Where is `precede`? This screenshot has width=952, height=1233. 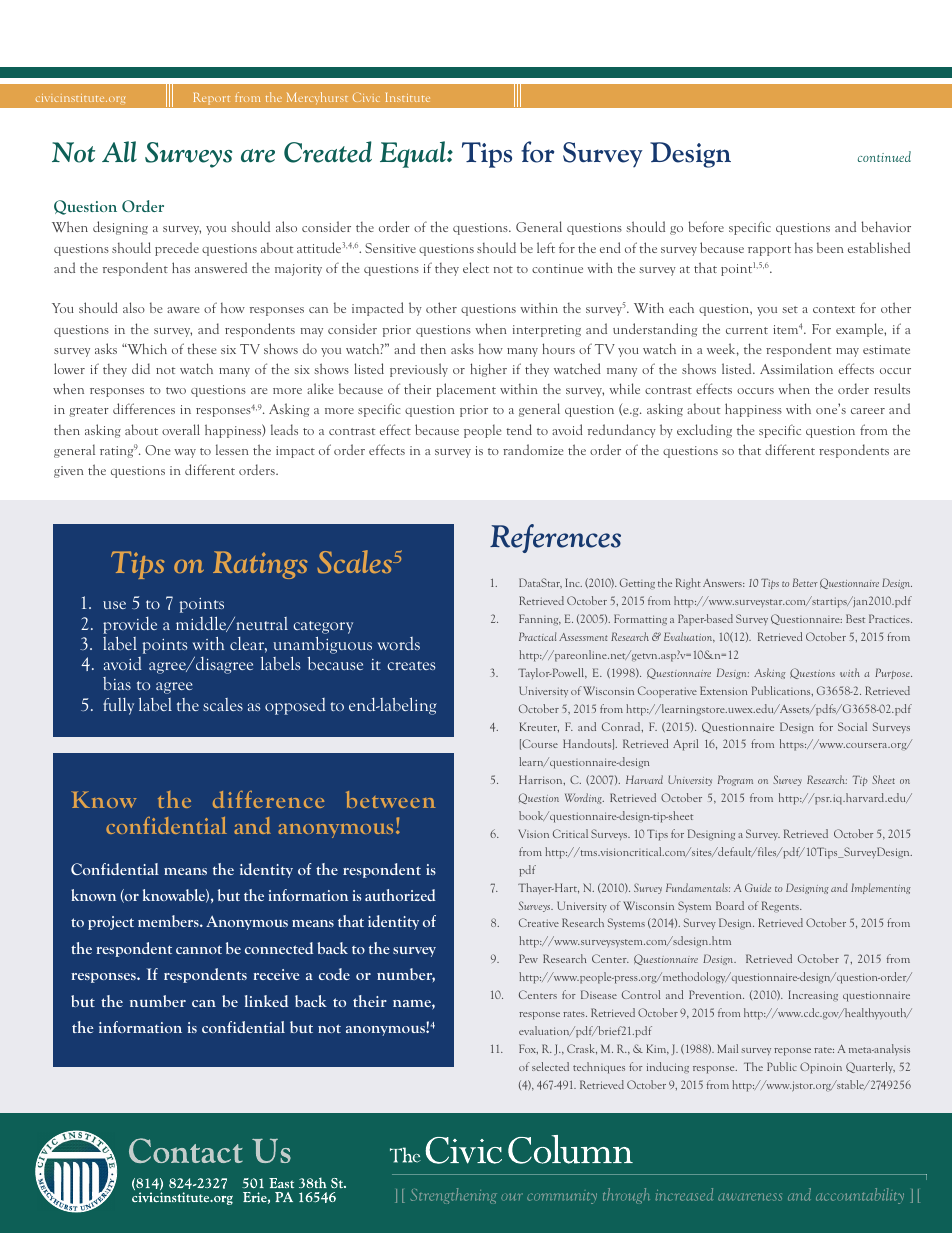 precede is located at coordinates (177, 249).
